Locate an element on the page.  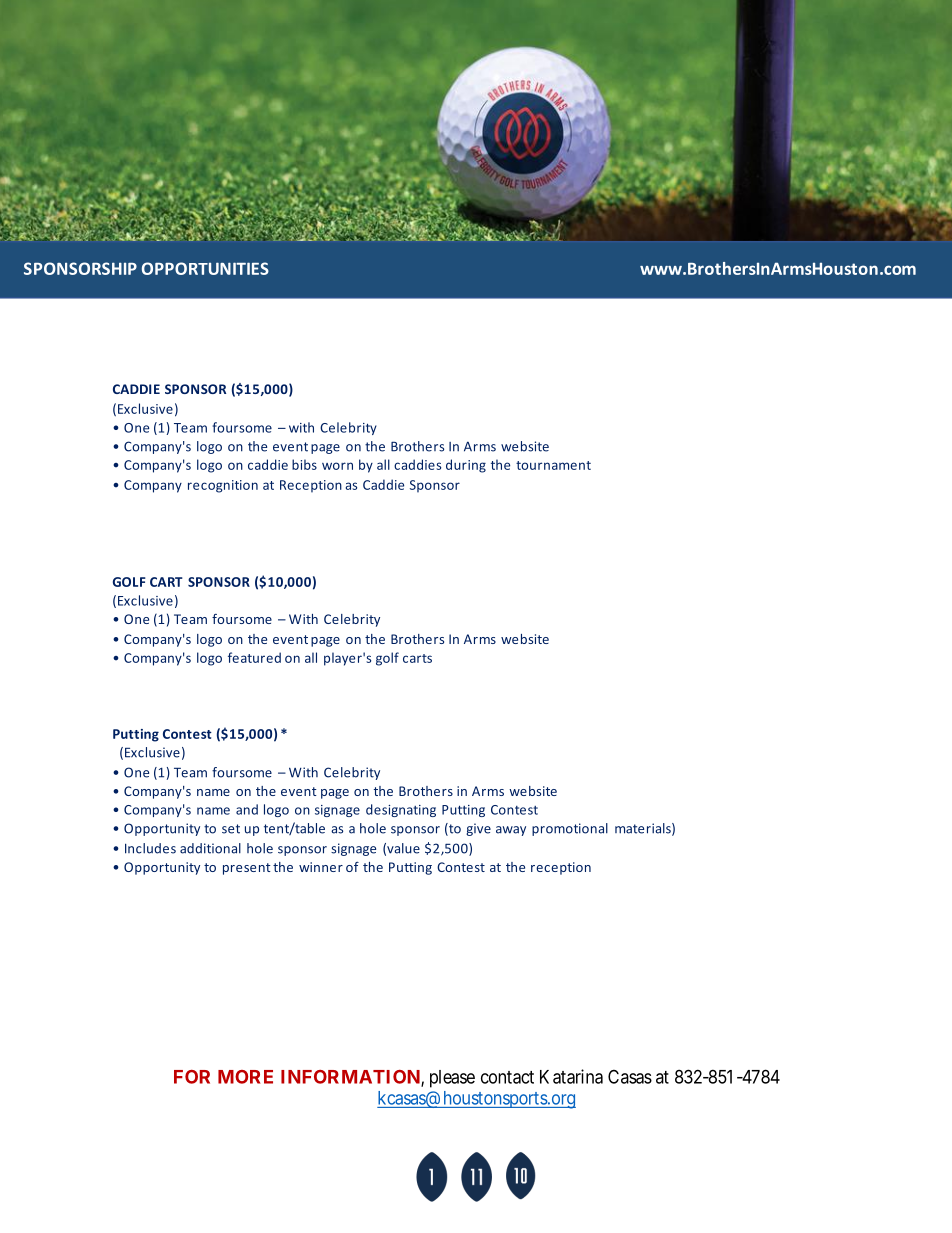
MORE is located at coordinates (245, 1077).
